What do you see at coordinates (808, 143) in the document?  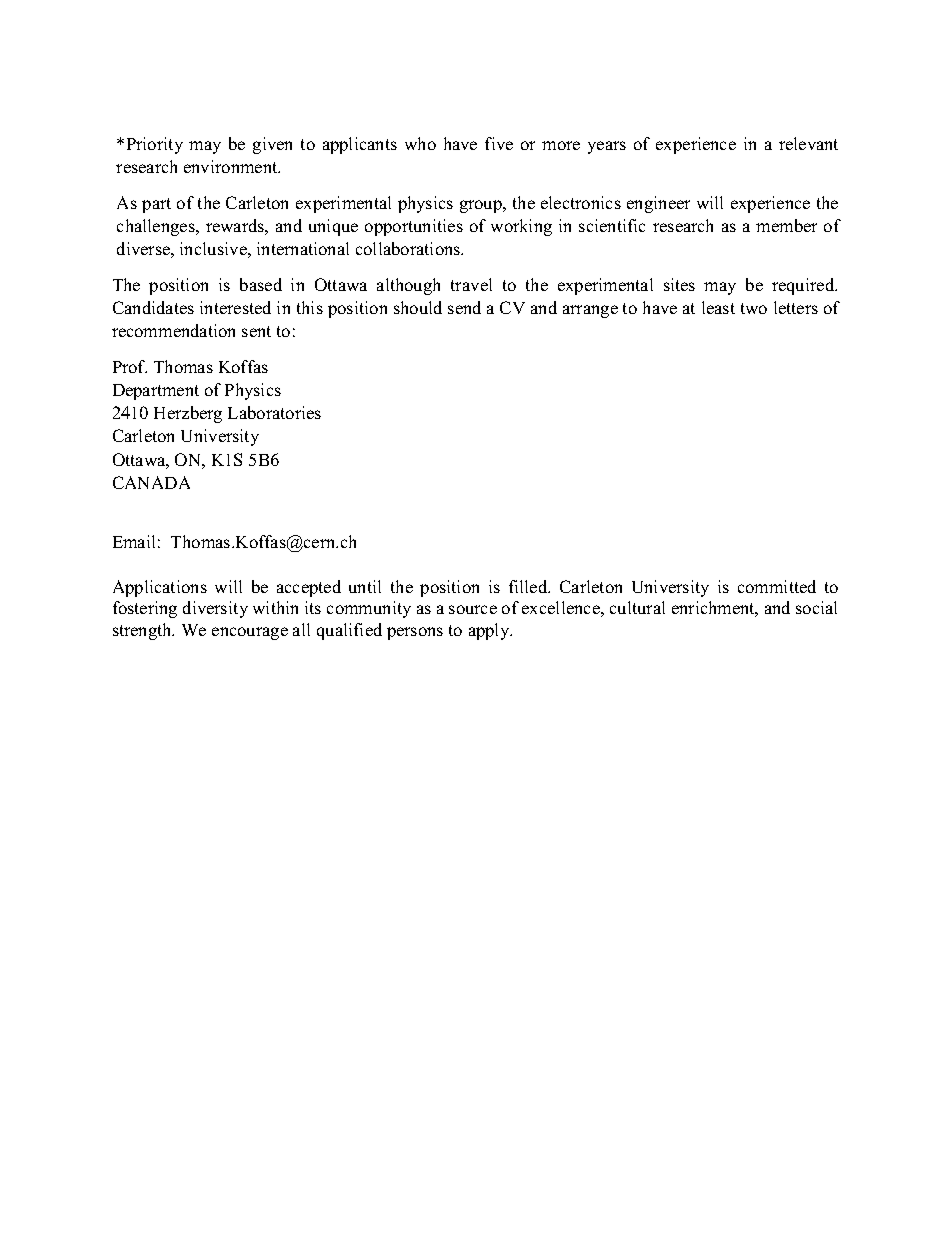 I see `relevant` at bounding box center [808, 143].
